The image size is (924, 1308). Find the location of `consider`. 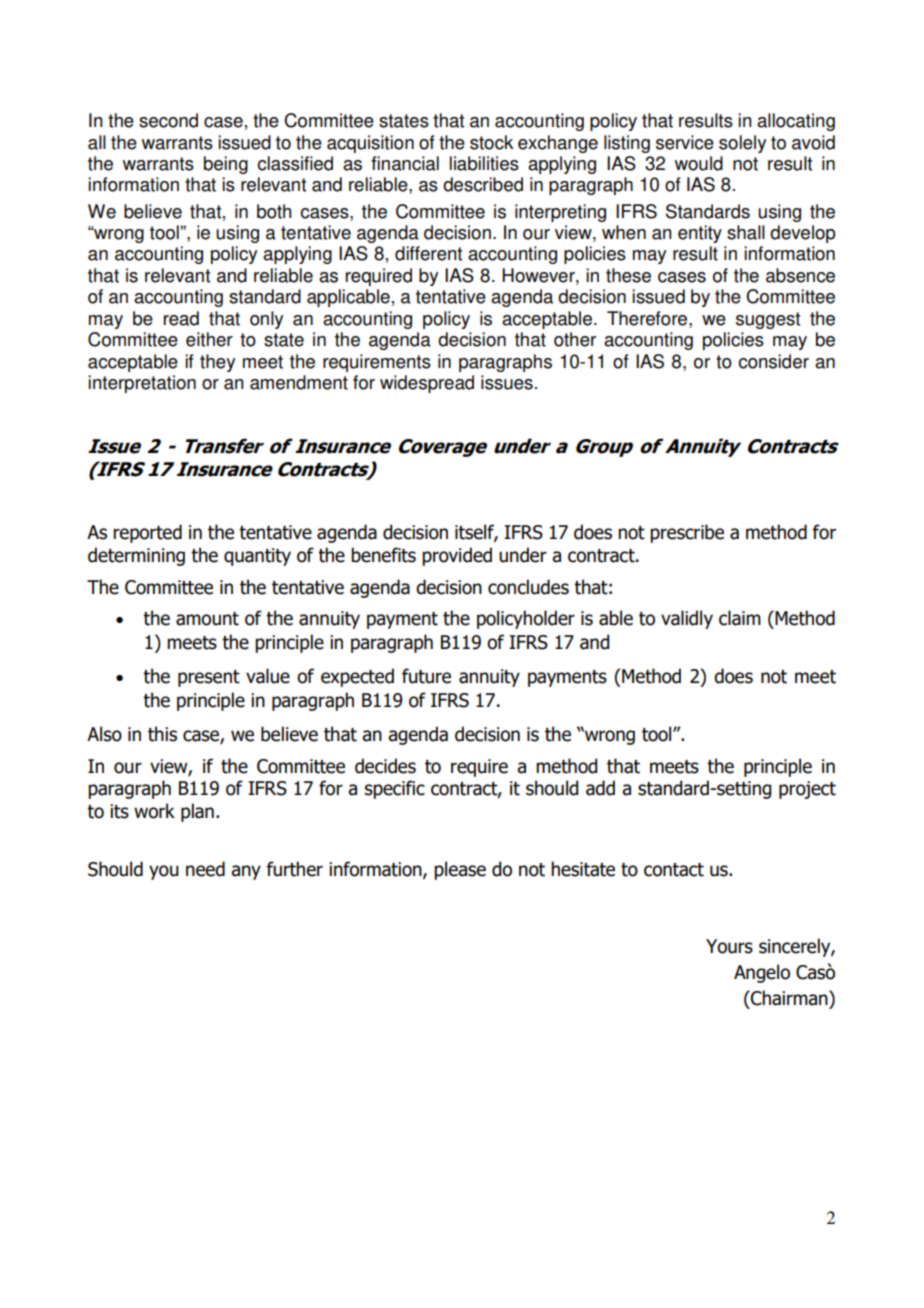

consider is located at coordinates (774, 361).
